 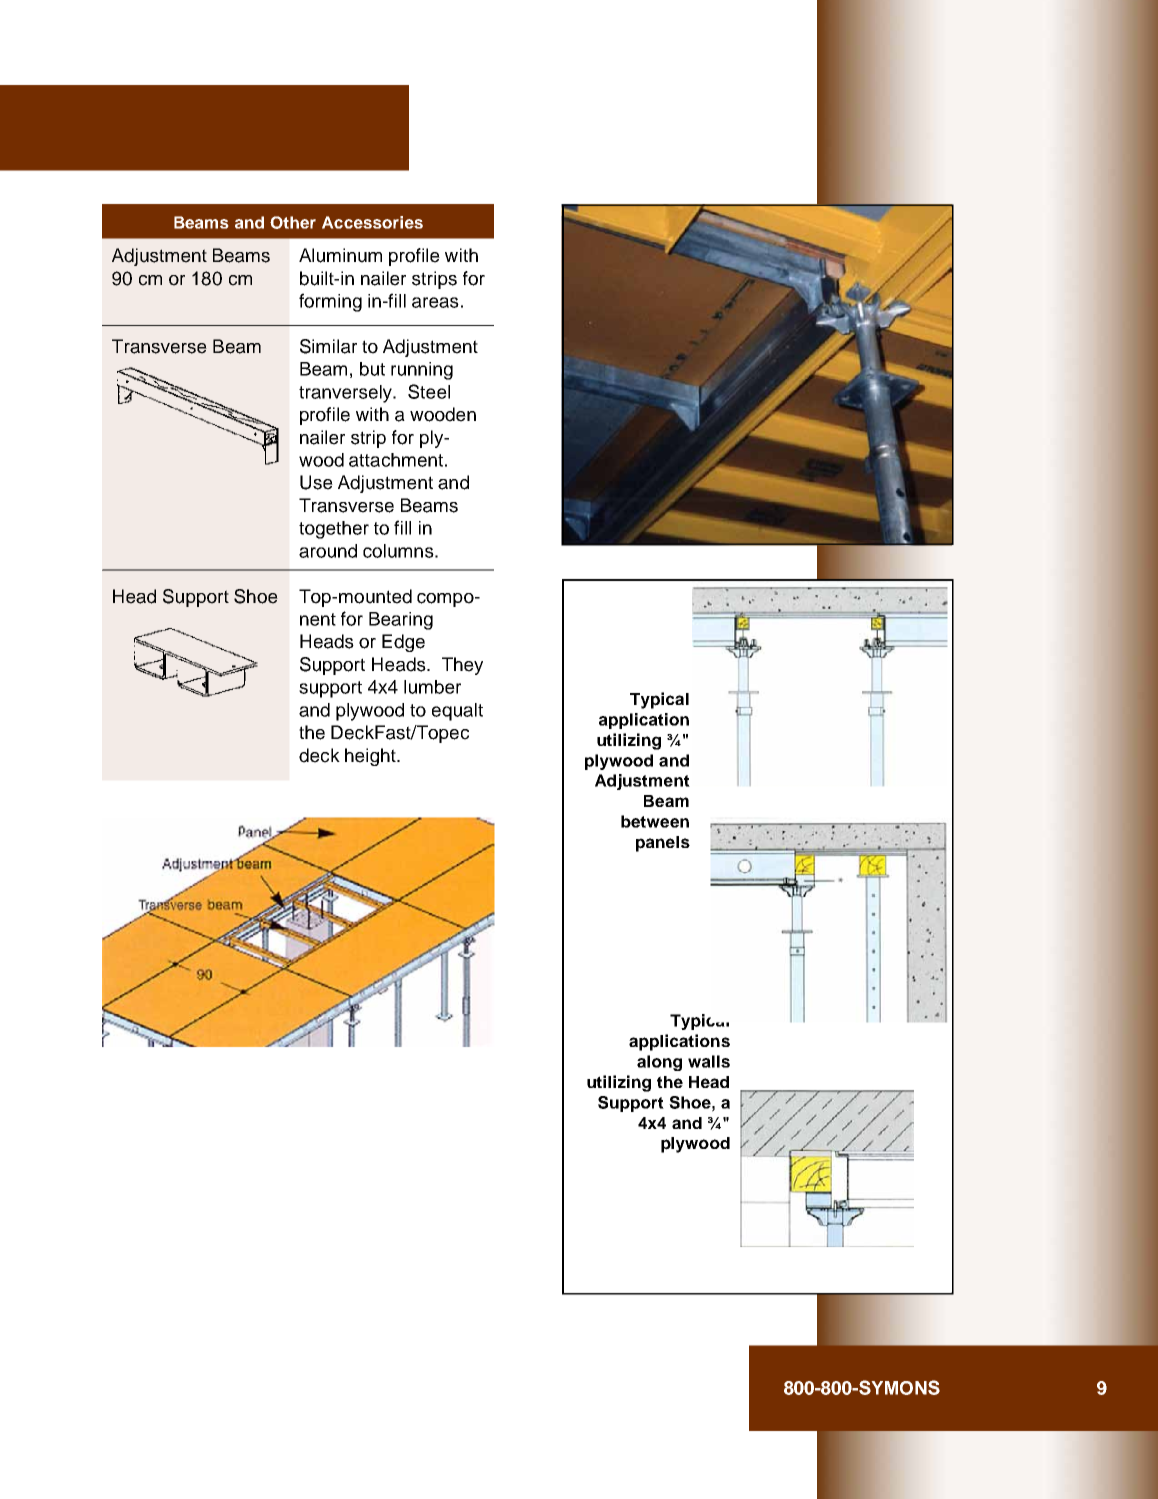 What do you see at coordinates (435, 302) in the page?
I see `areas` at bounding box center [435, 302].
